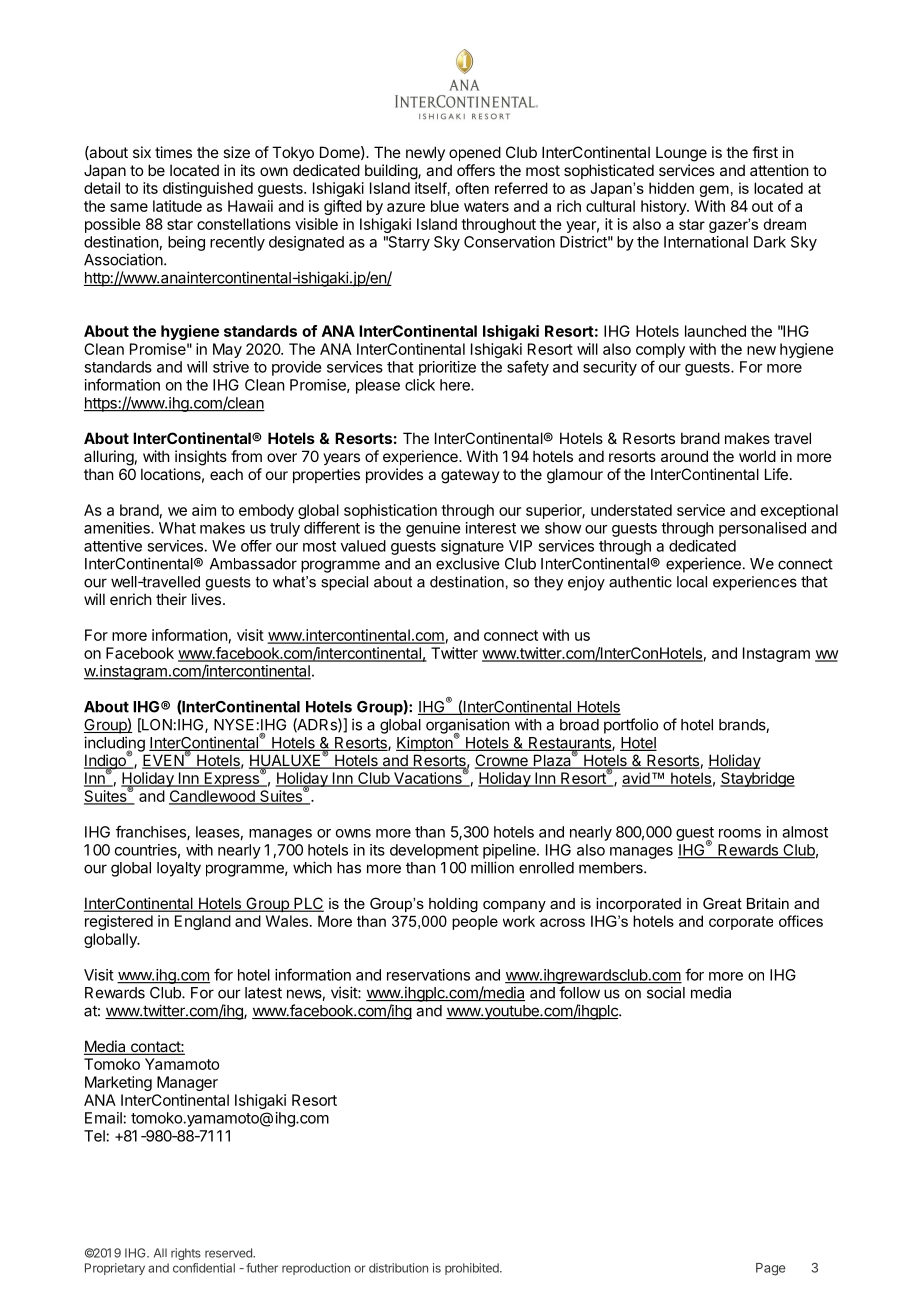  What do you see at coordinates (186, 1254) in the screenshot?
I see `rights` at bounding box center [186, 1254].
